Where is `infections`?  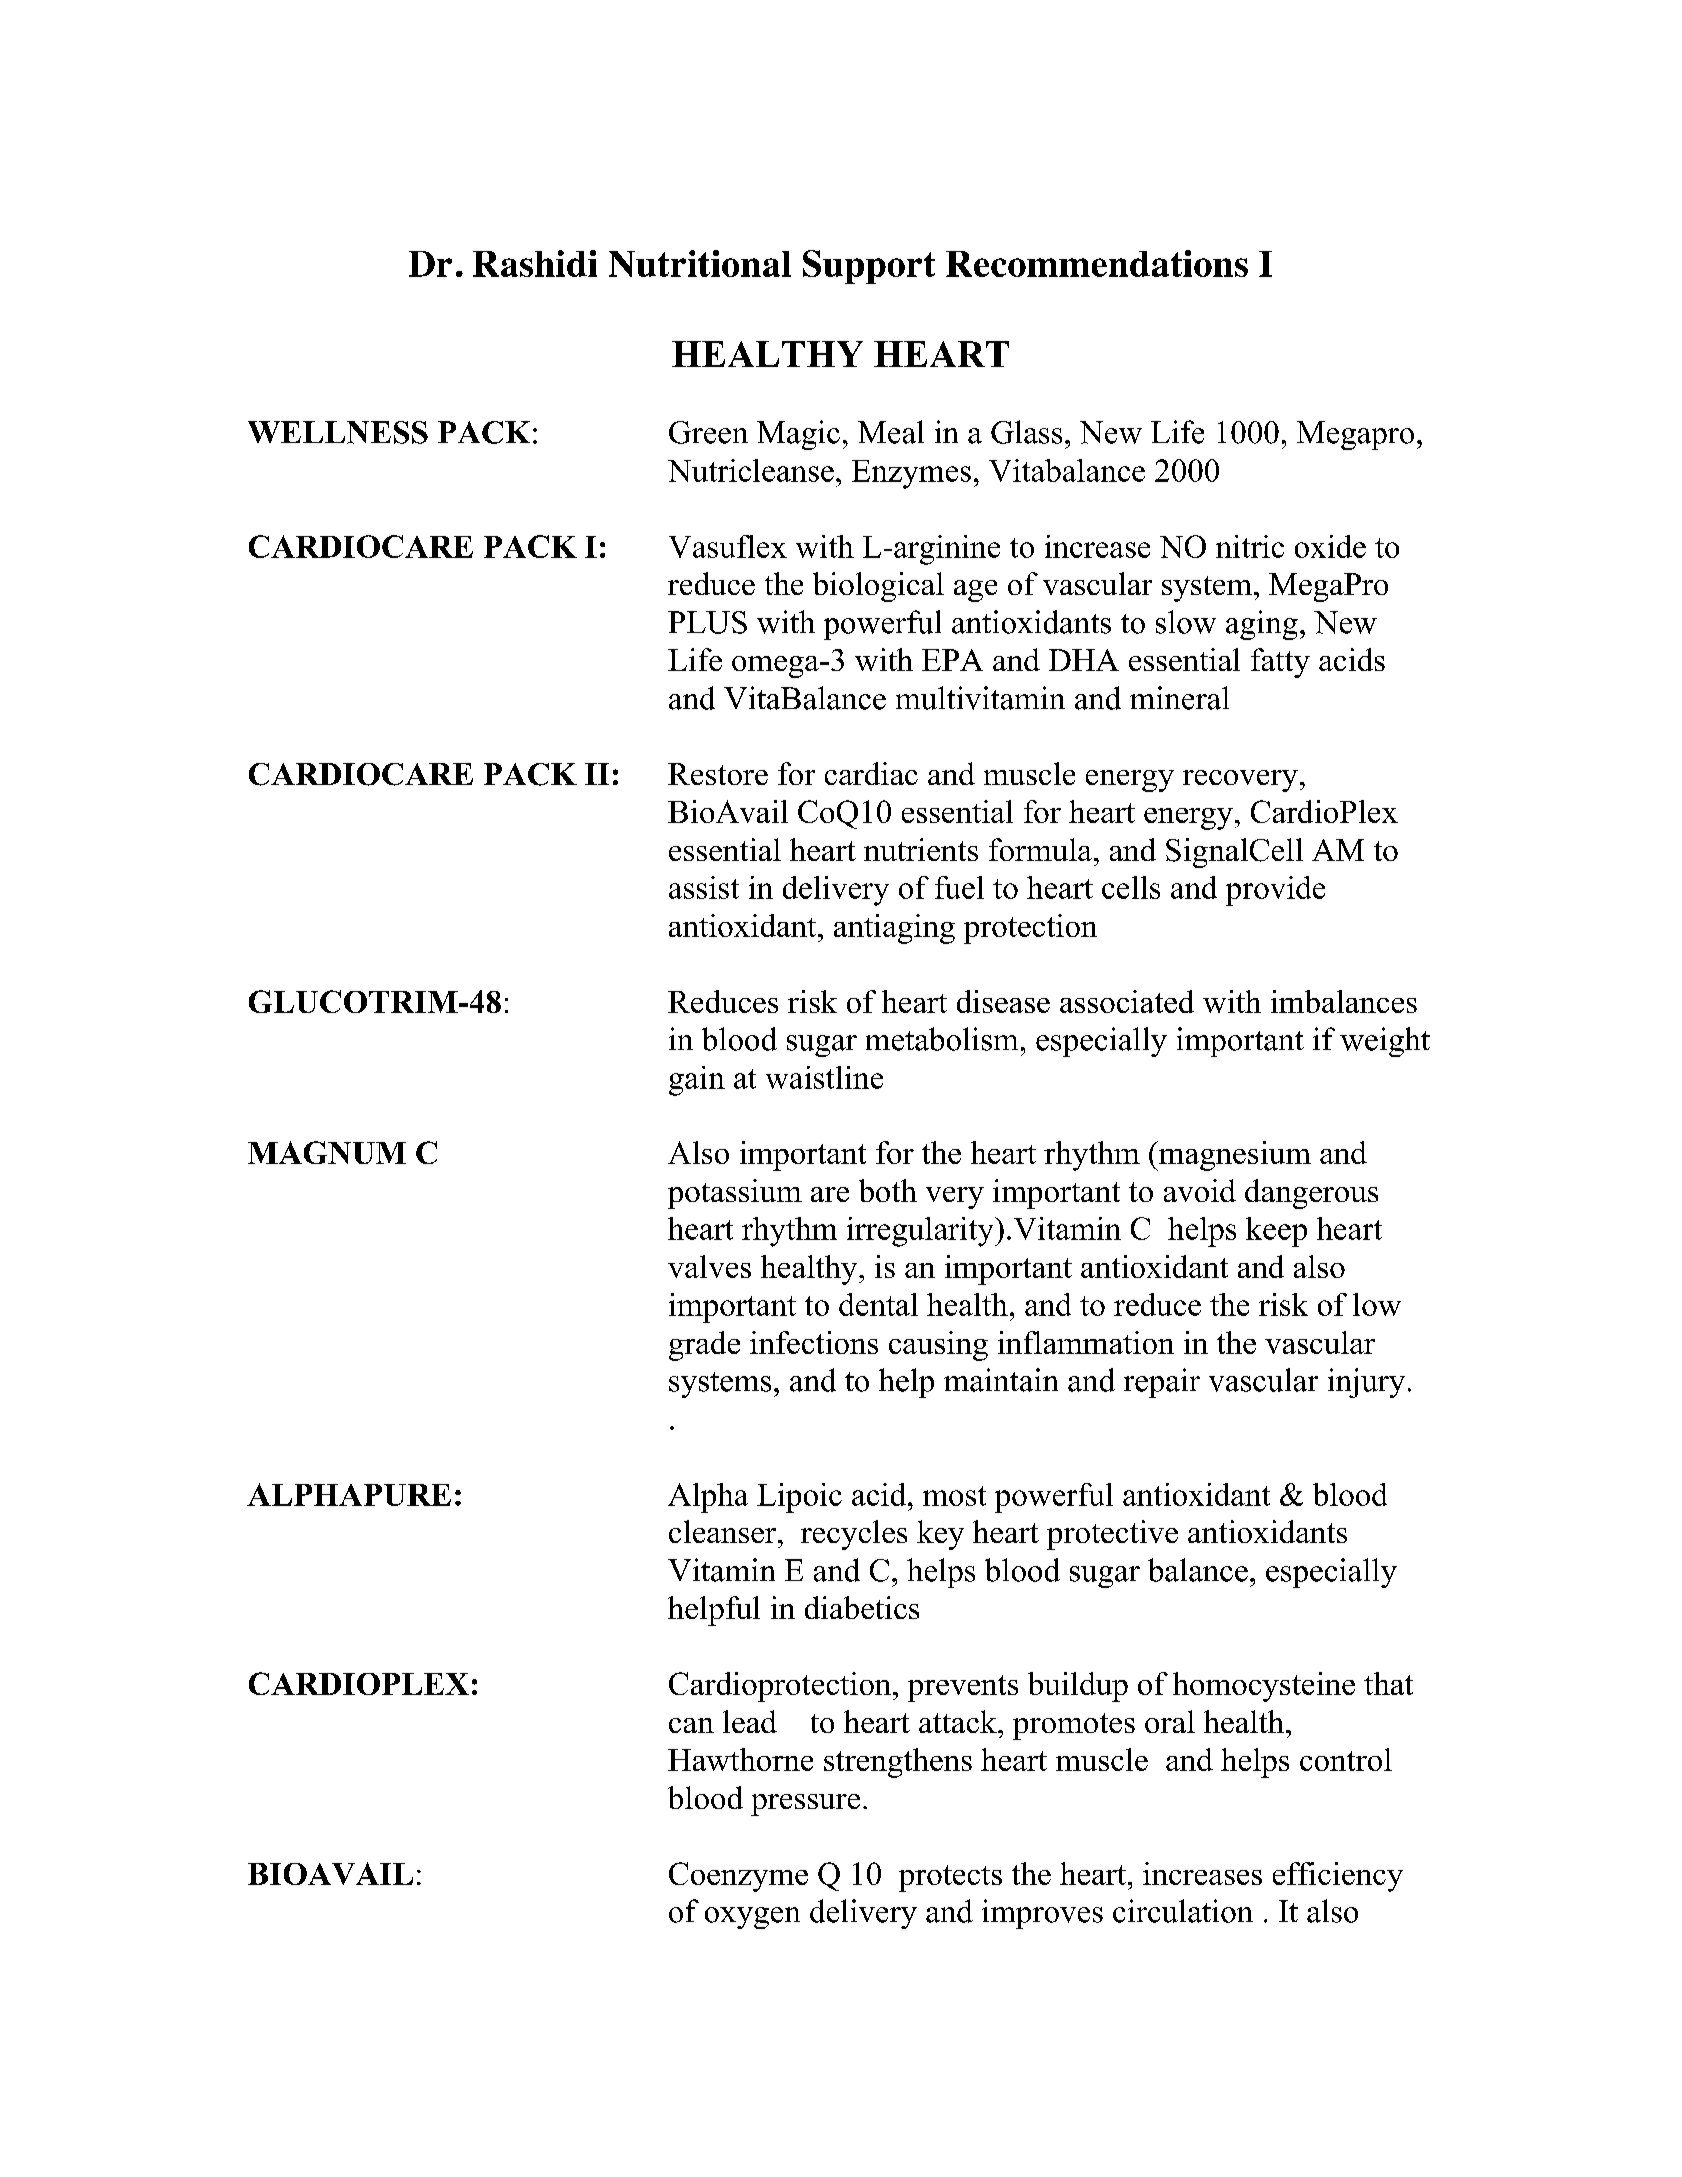
infections is located at coordinates (814, 1342).
